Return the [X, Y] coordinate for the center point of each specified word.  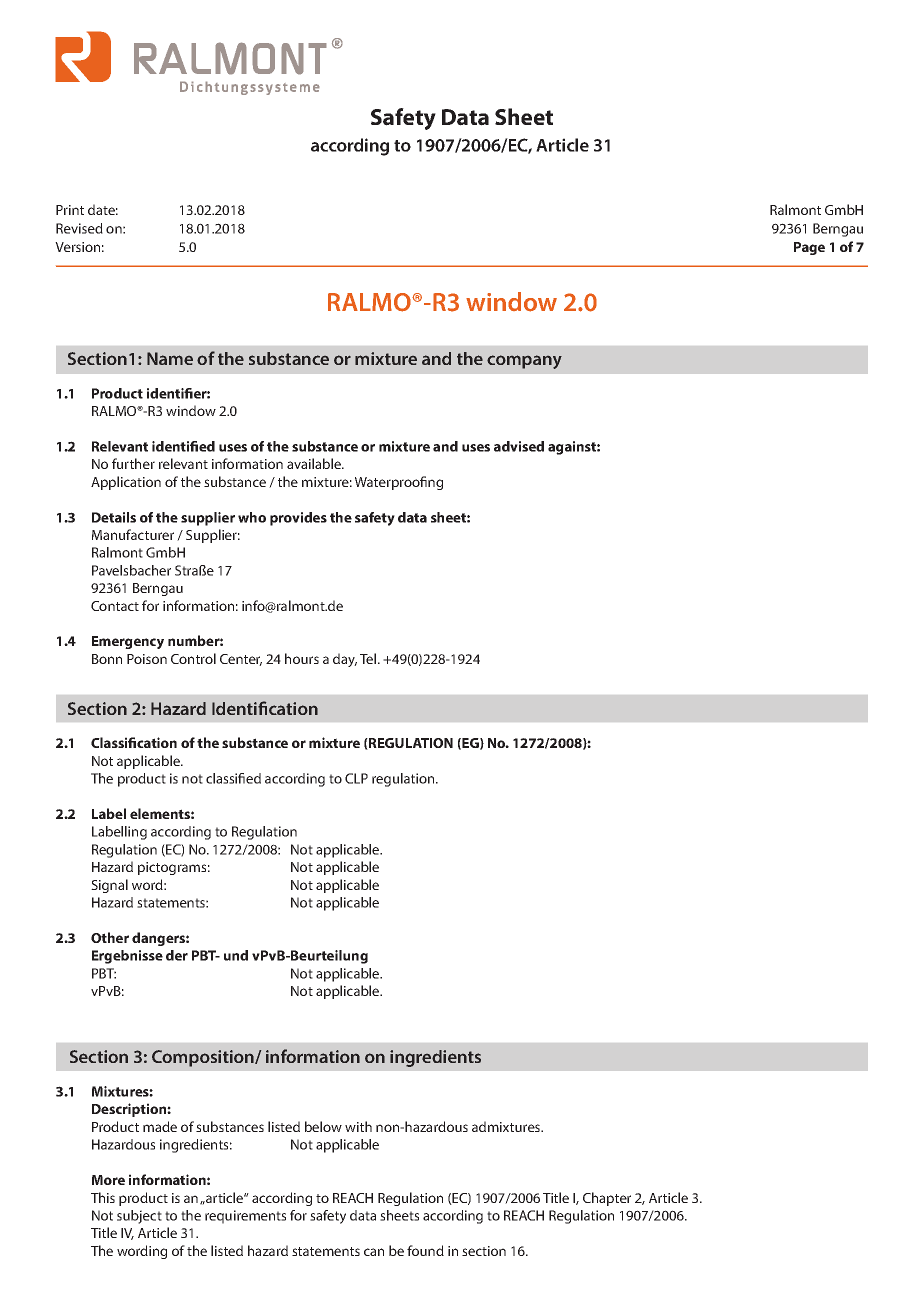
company [524, 362]
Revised [79, 228]
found [425, 1250]
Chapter [607, 1199]
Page [809, 248]
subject [139, 1217]
